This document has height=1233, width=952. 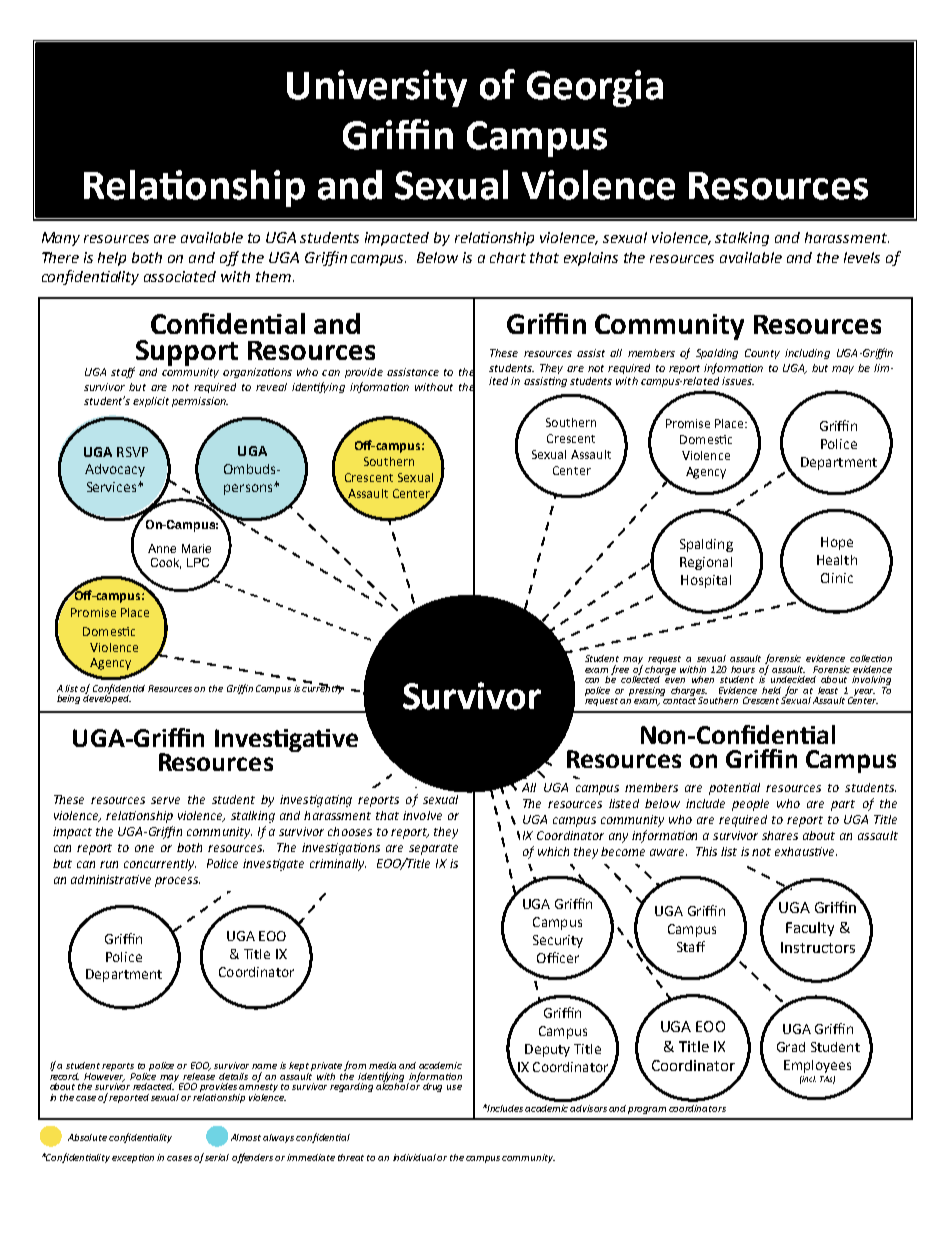 I want to click on separate, so click(x=433, y=849).
